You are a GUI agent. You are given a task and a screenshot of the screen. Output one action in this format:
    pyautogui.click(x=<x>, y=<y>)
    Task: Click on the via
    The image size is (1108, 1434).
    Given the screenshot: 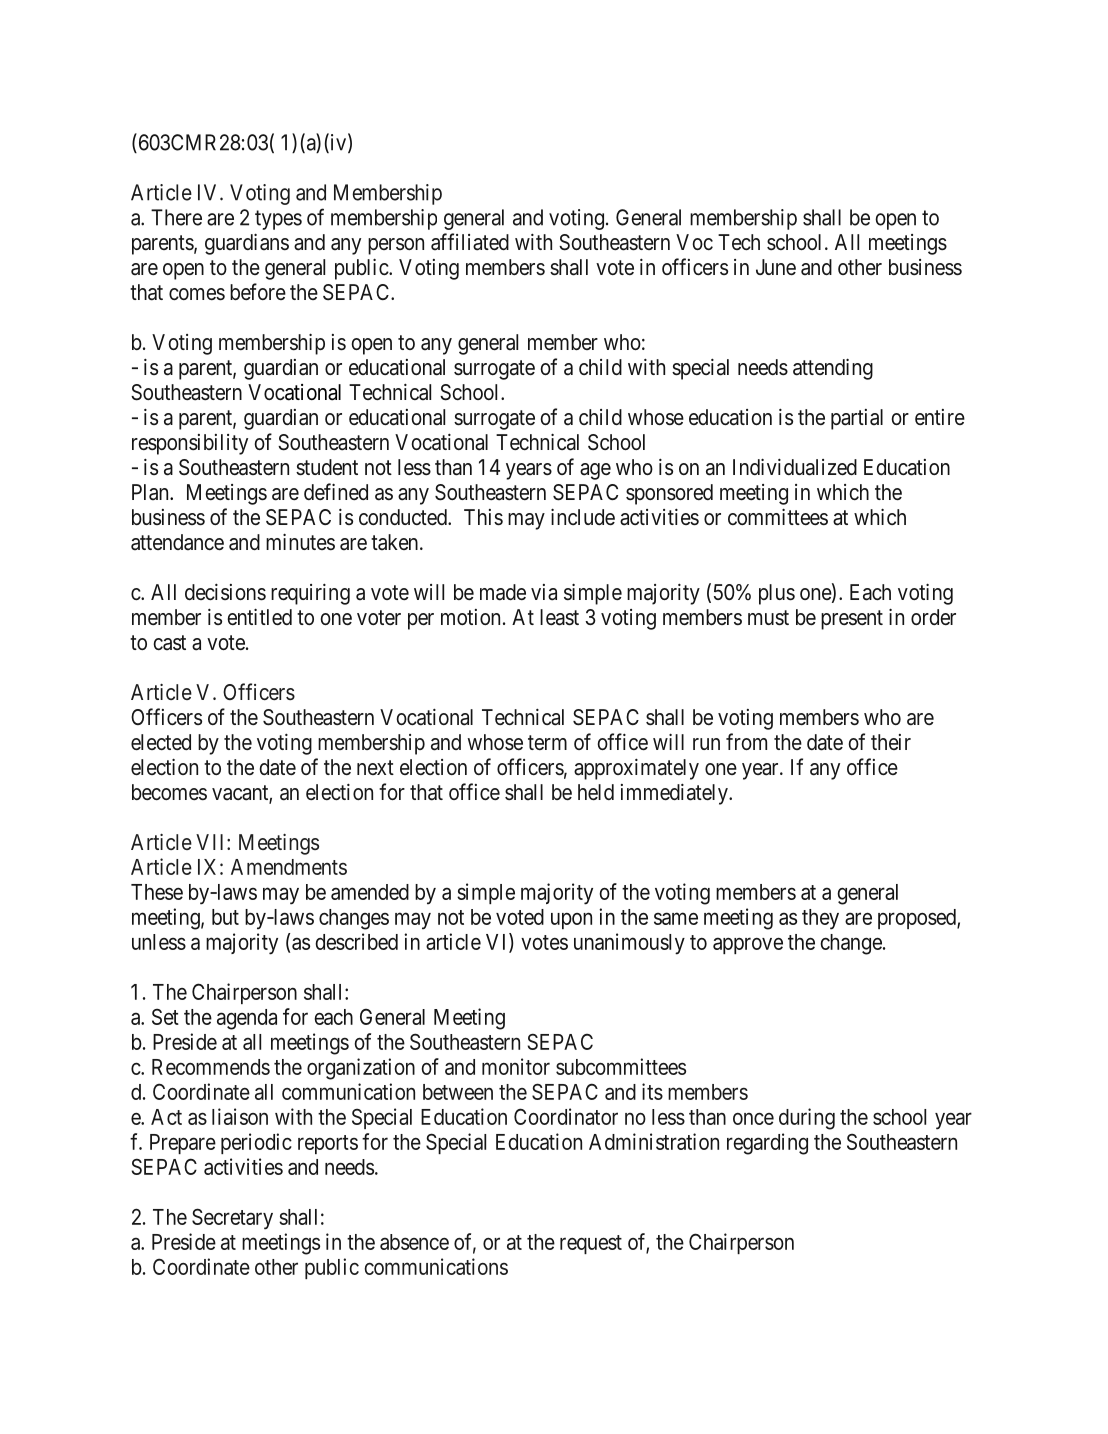 What is the action you would take?
    pyautogui.click(x=544, y=592)
